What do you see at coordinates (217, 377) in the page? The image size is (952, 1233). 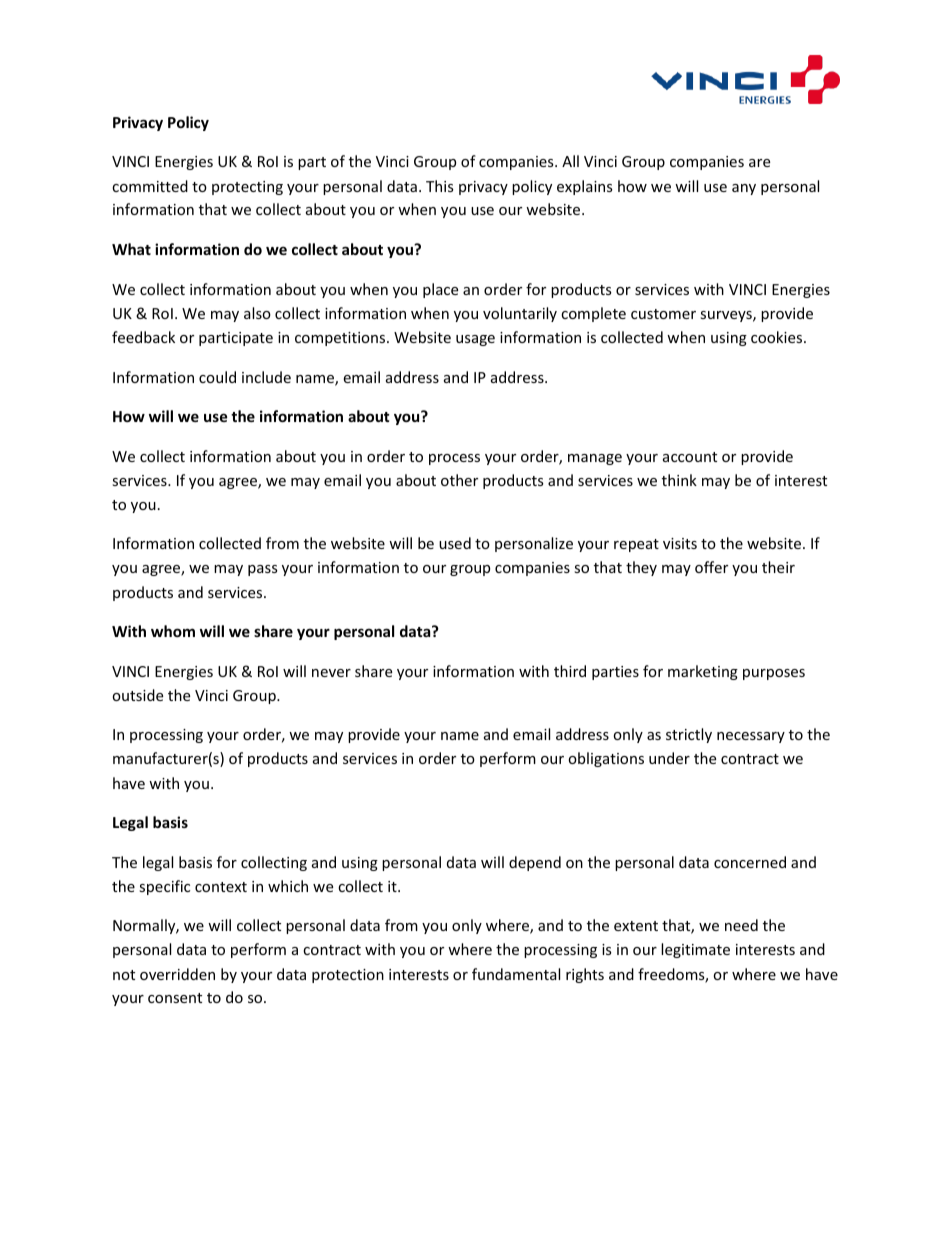 I see `could` at bounding box center [217, 377].
